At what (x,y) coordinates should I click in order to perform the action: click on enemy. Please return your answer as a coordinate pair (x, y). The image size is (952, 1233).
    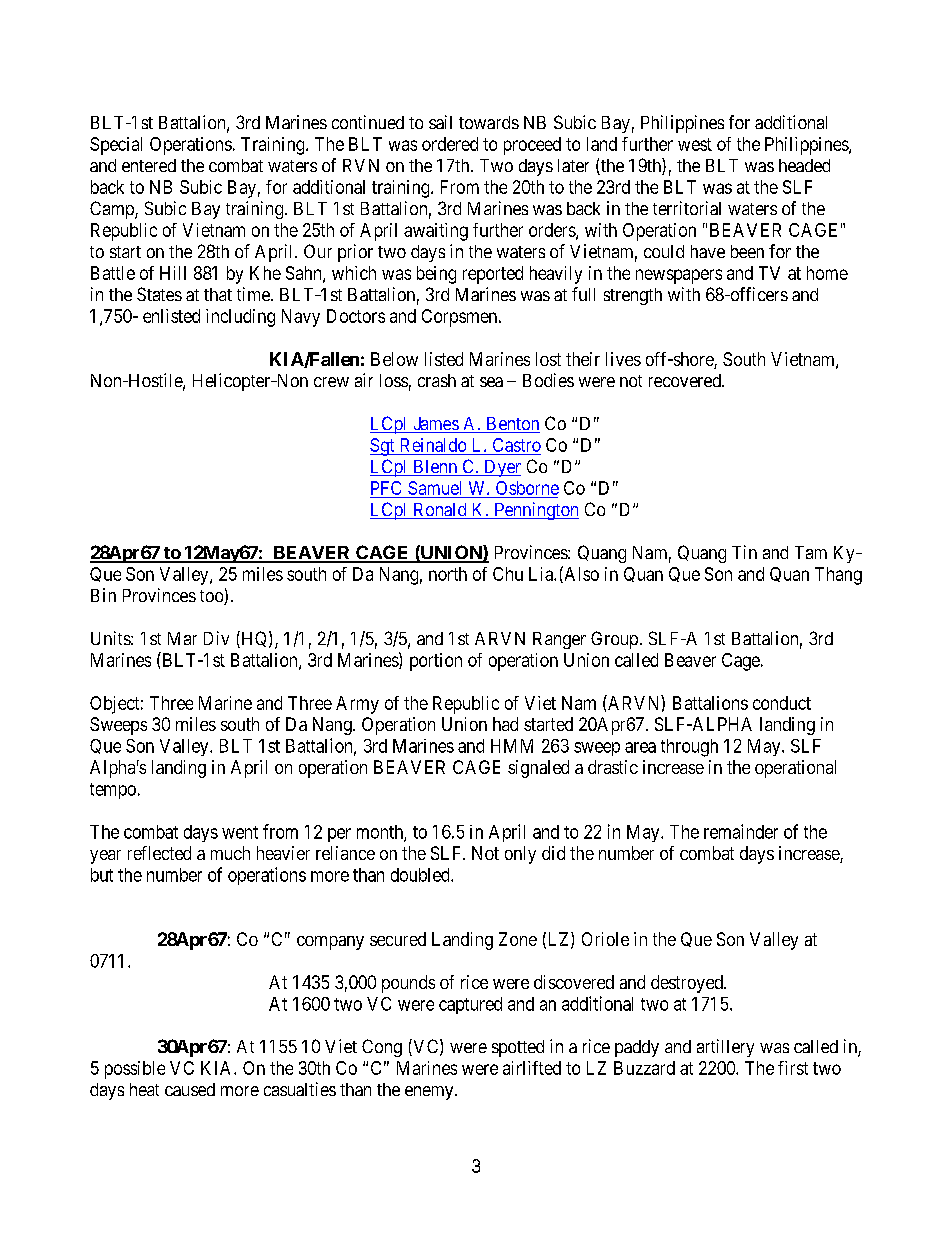
    Looking at the image, I should click on (430, 1093).
